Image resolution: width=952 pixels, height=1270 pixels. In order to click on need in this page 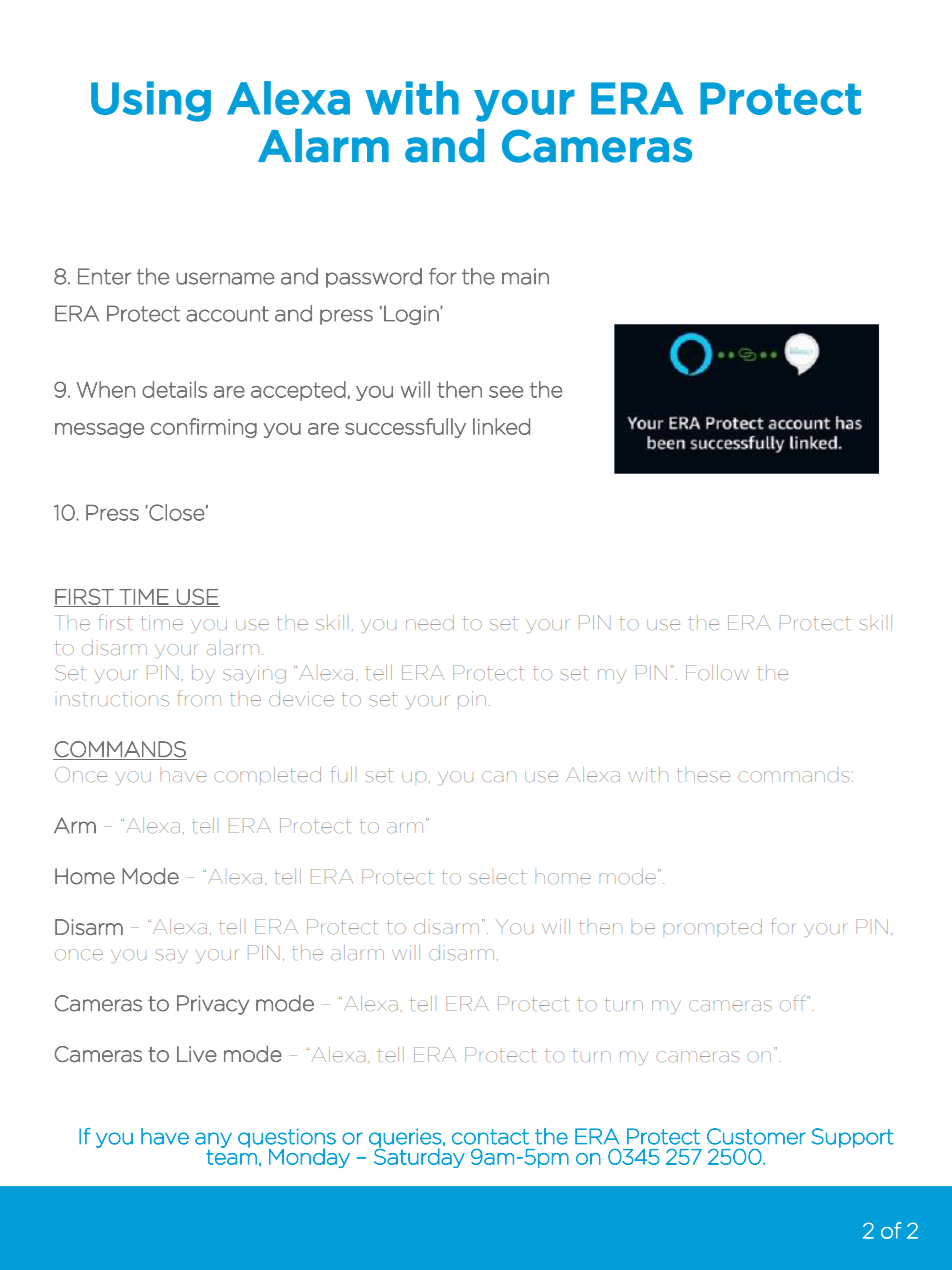, I will do `click(430, 622)`.
